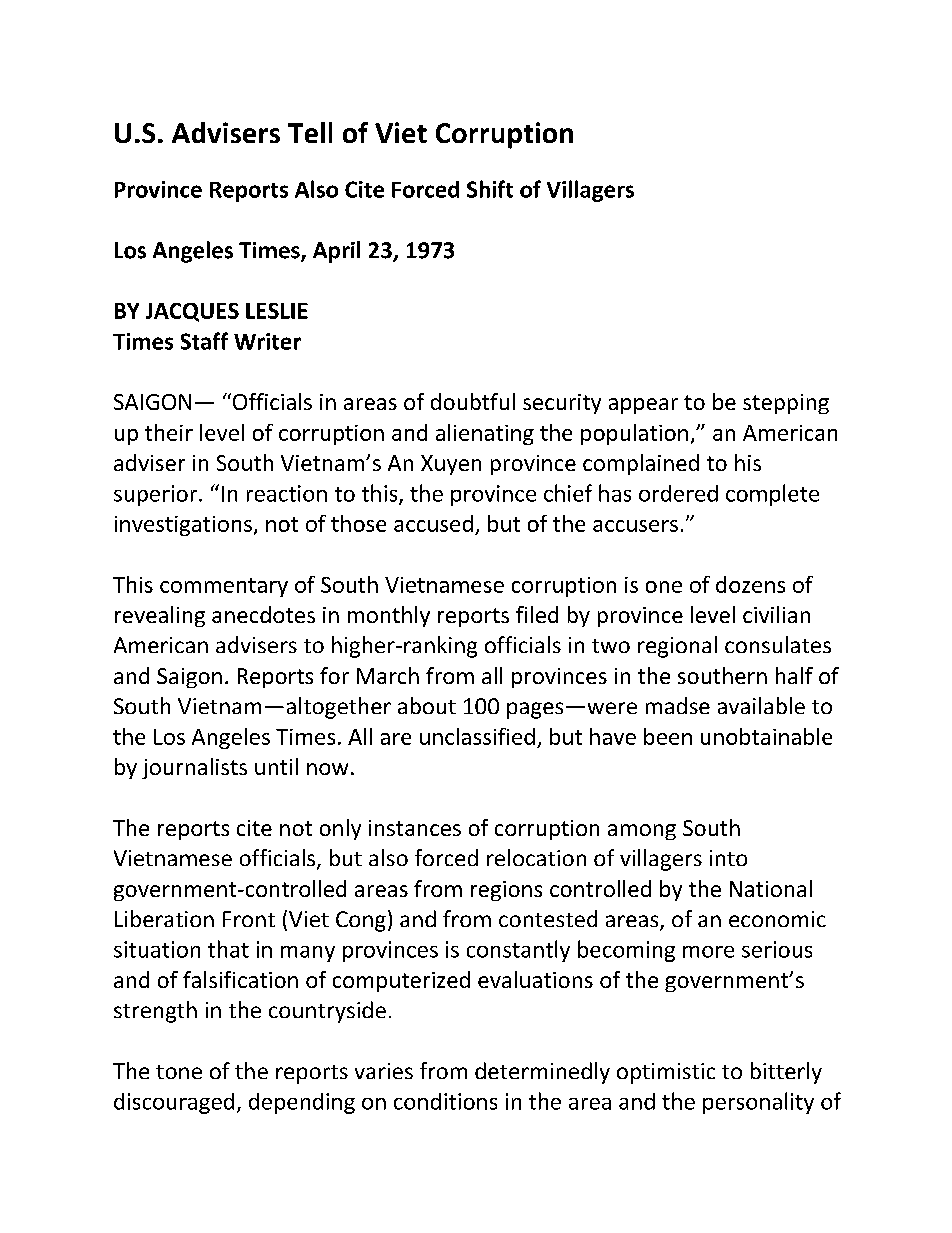 This page has height=1233, width=952. What do you see at coordinates (750, 584) in the page?
I see `dozens` at bounding box center [750, 584].
